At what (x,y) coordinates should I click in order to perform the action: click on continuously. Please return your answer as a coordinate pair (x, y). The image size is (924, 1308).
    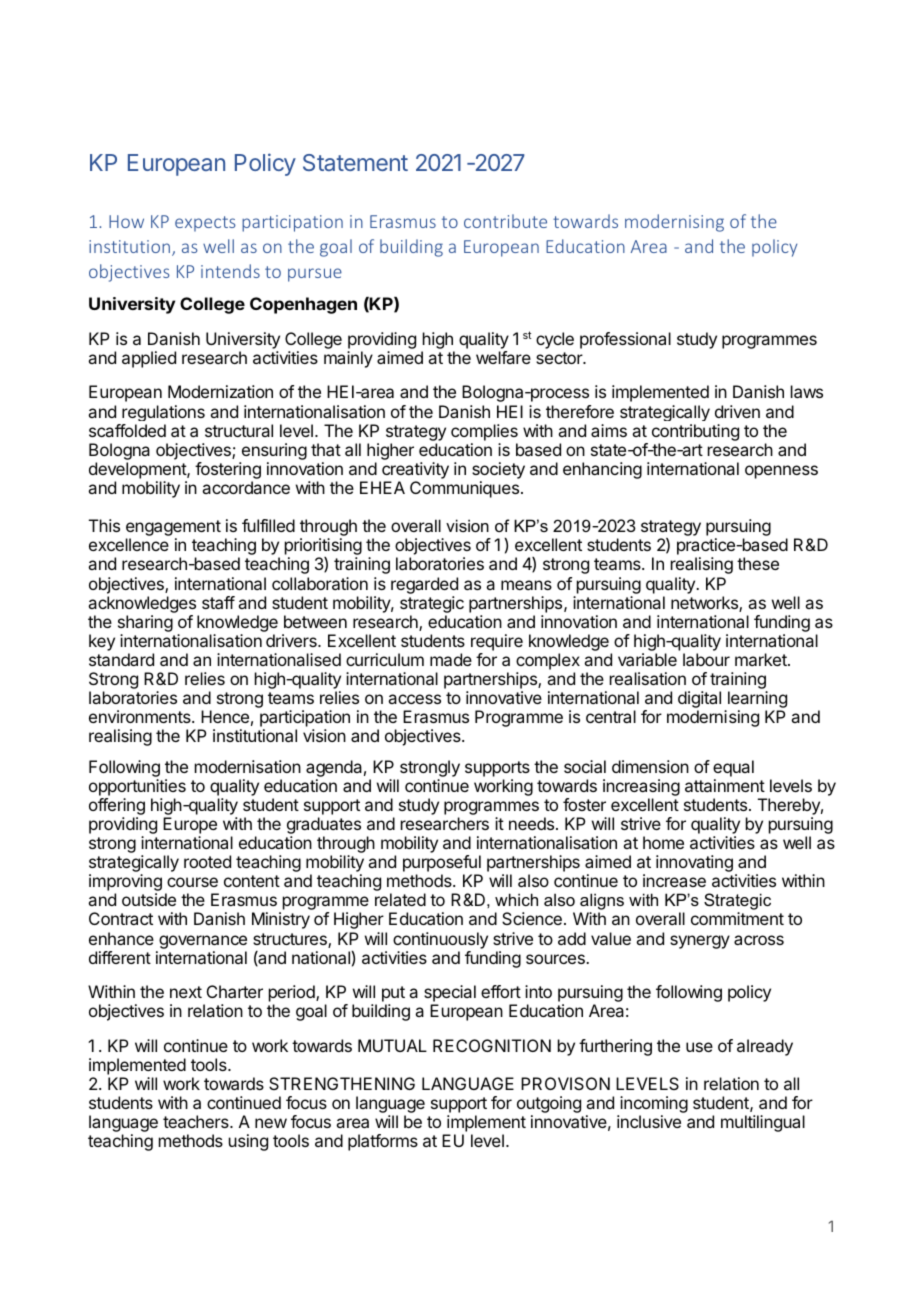
    Looking at the image, I should click on (440, 940).
